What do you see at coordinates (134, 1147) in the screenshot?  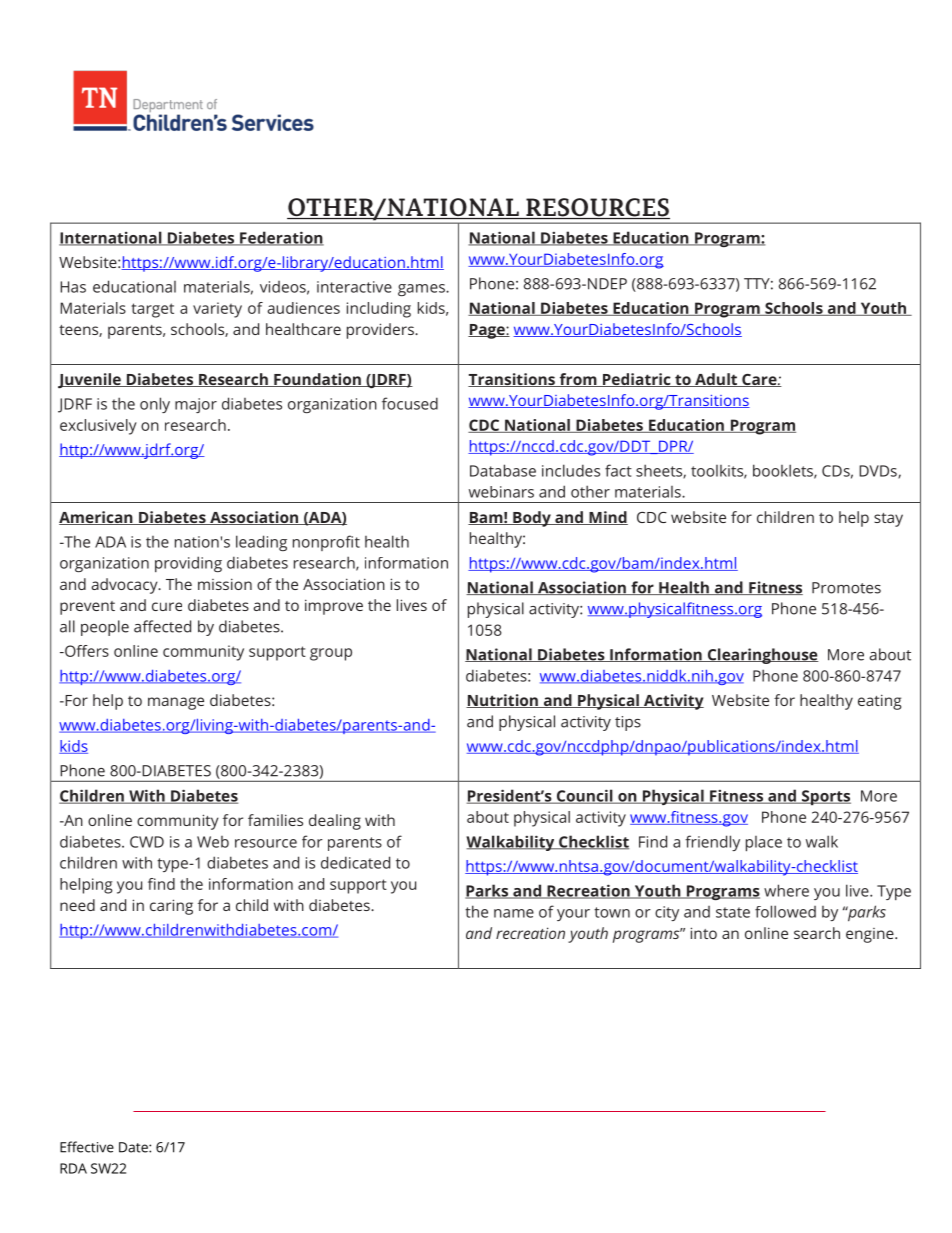 I see `Date` at bounding box center [134, 1147].
